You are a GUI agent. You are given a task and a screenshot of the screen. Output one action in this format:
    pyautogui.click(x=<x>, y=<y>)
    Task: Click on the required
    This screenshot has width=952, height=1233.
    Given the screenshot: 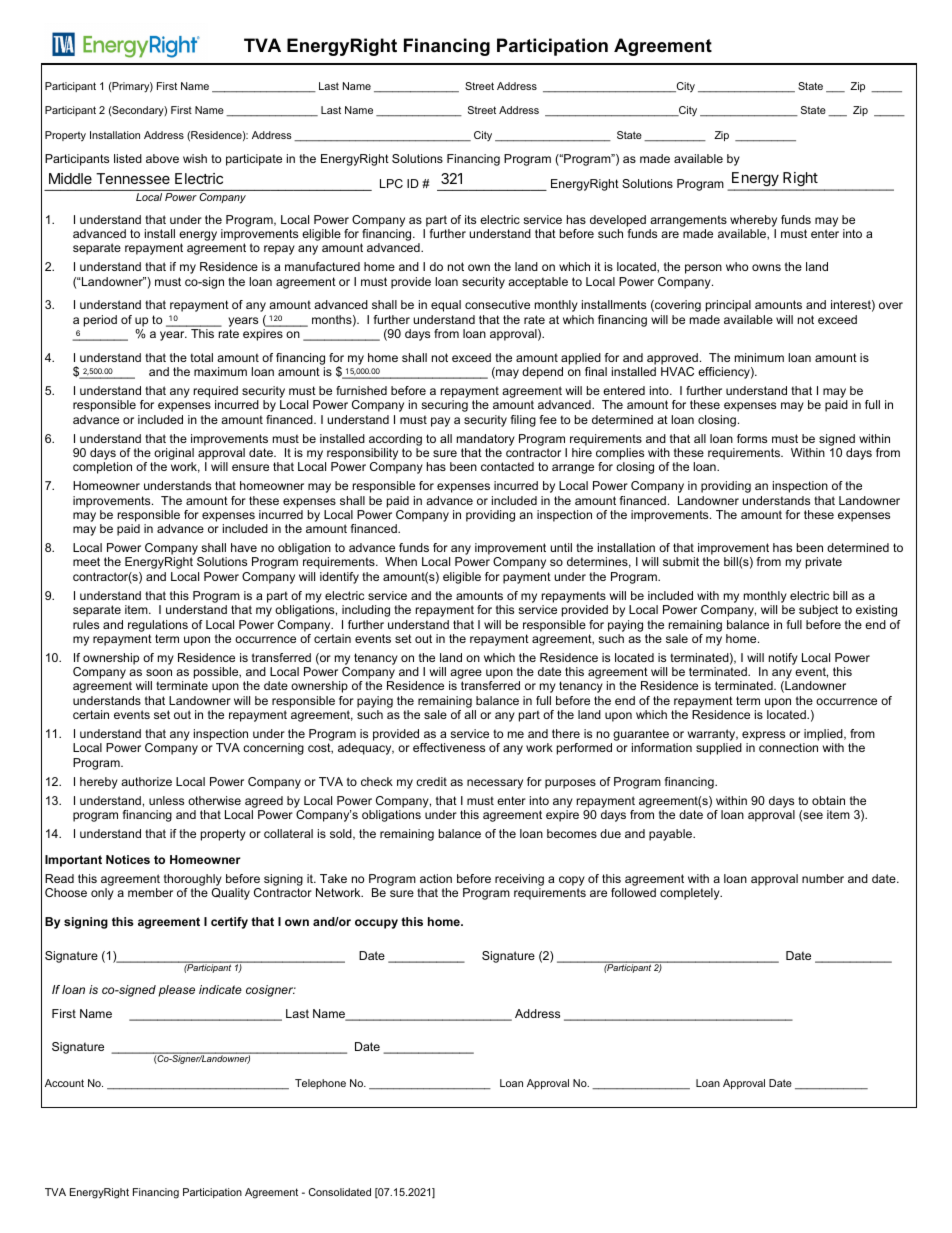 What is the action you would take?
    pyautogui.click(x=216, y=392)
